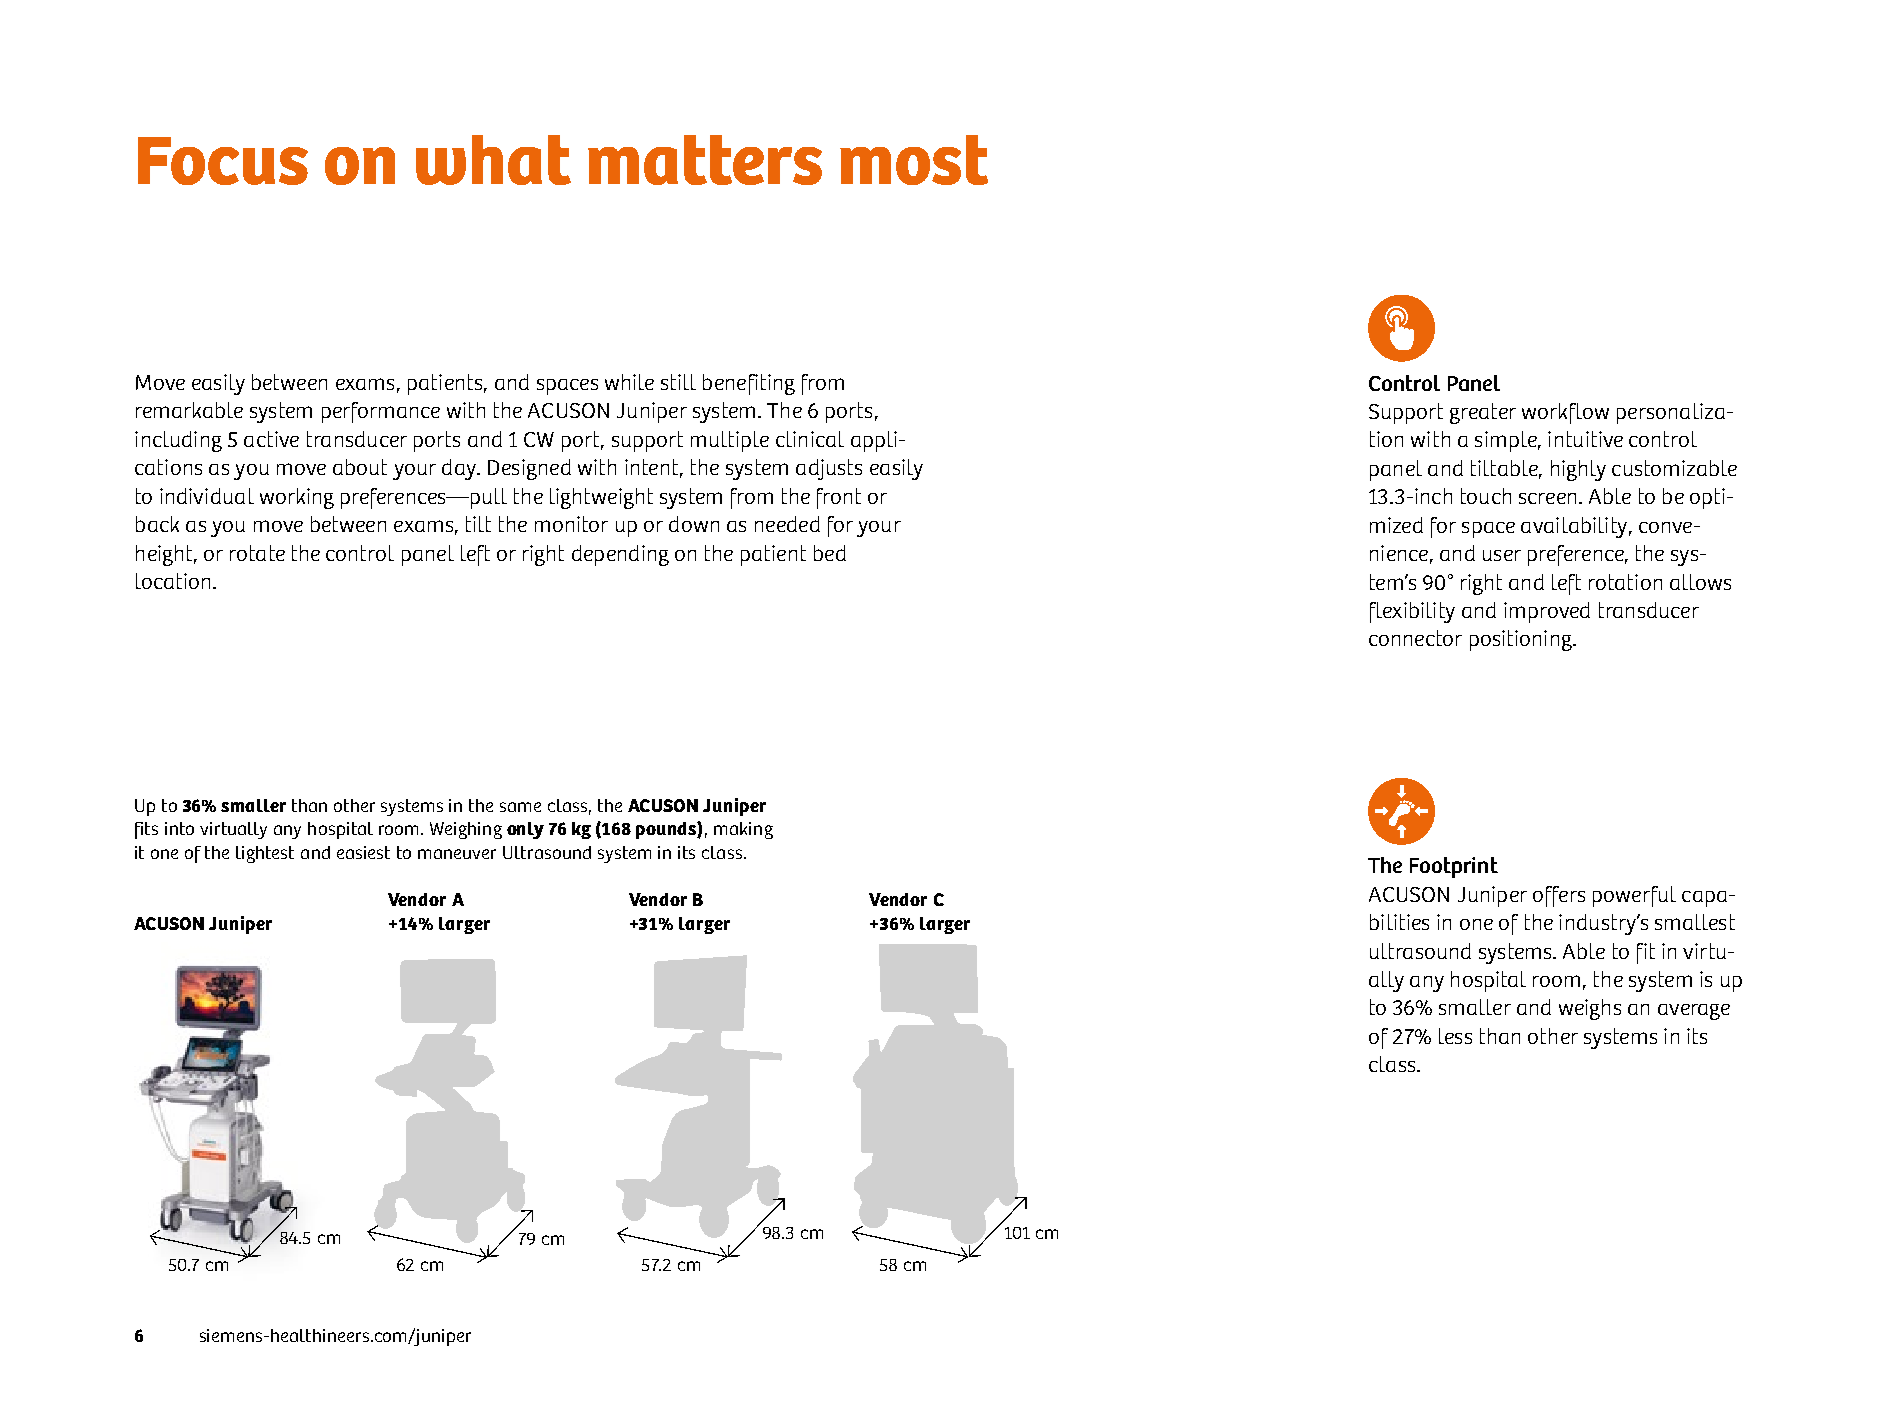  I want to click on improved, so click(1547, 612).
